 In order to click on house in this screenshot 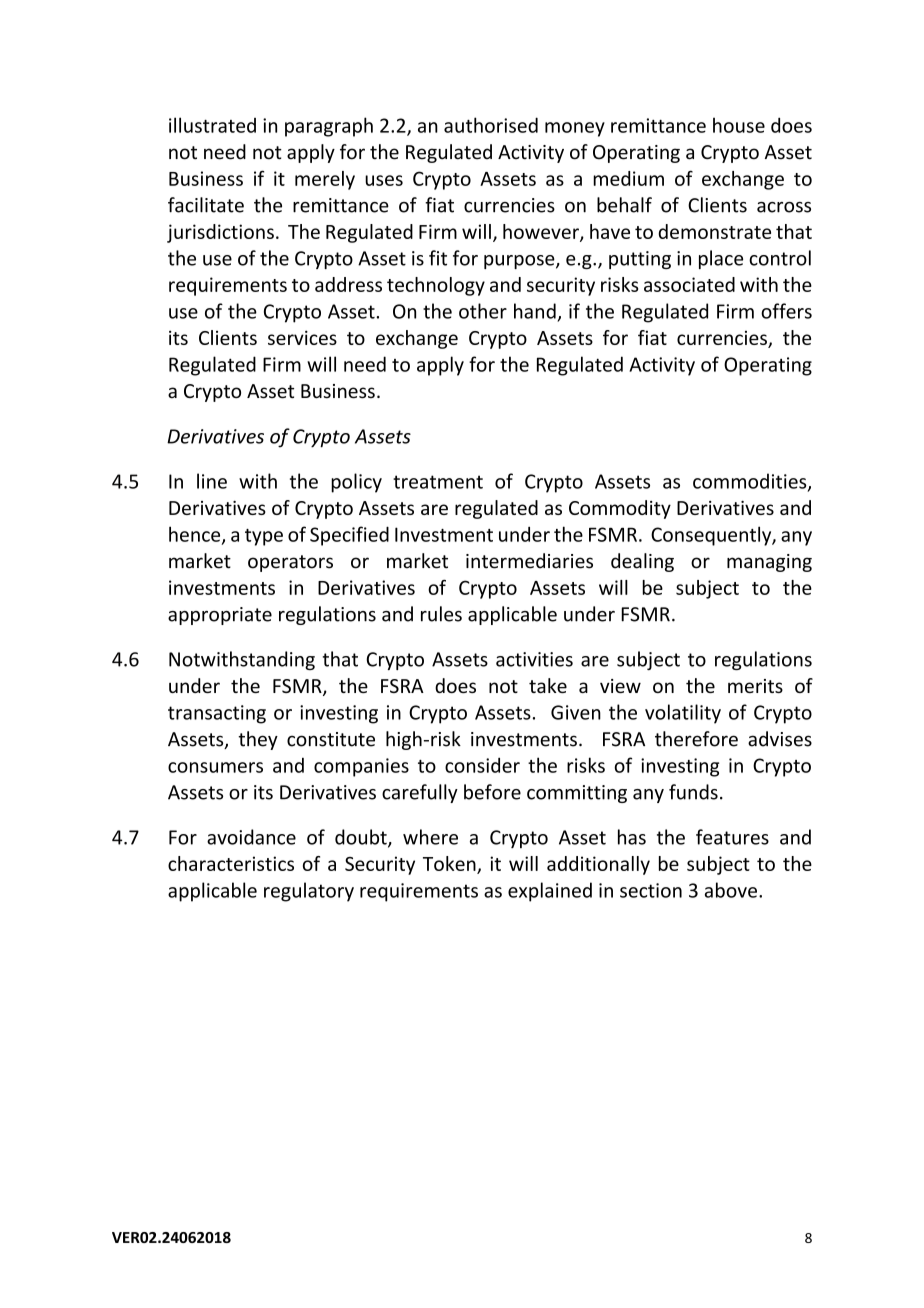, I will do `click(739, 125)`.
